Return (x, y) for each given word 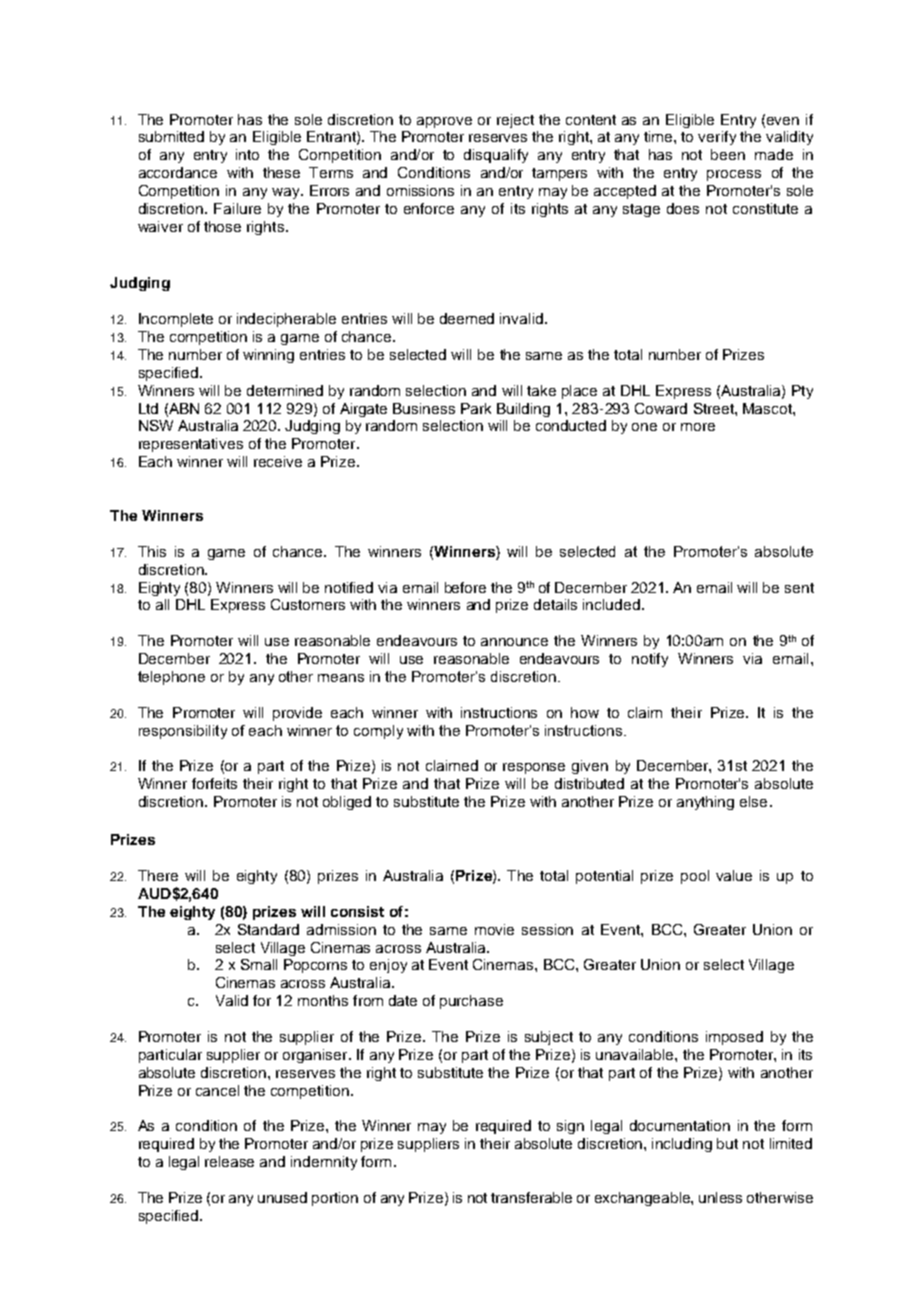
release (229, 1161)
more (698, 427)
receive (278, 461)
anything (705, 803)
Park (476, 408)
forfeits (214, 783)
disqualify (496, 156)
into (247, 154)
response (534, 768)
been (728, 154)
